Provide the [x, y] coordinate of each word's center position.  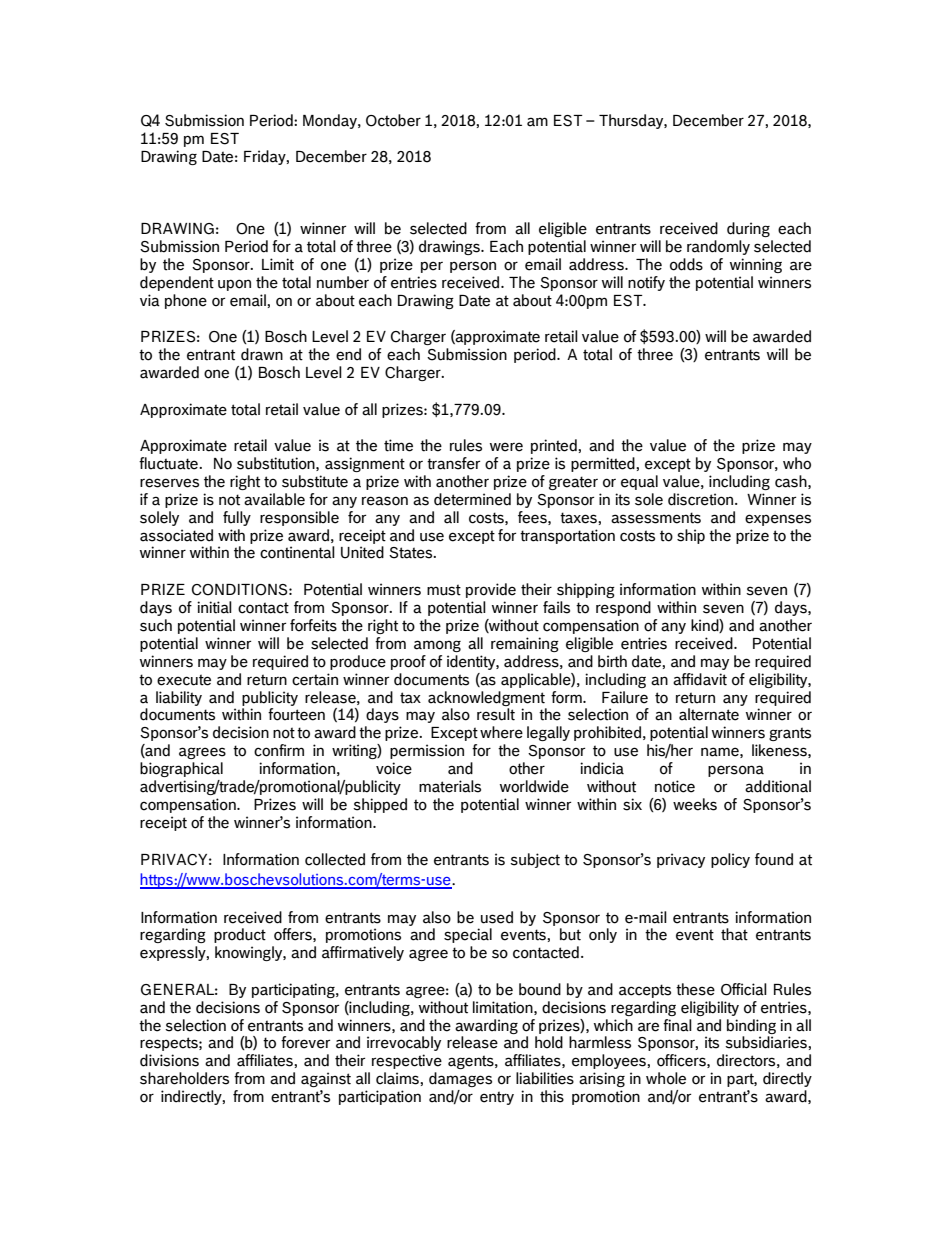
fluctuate [169, 463]
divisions [169, 1060]
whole [666, 1078]
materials [450, 786]
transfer [453, 463]
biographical [181, 769]
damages [460, 1079]
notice [675, 786]
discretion [702, 499]
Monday [331, 121]
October [393, 120]
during [748, 229]
